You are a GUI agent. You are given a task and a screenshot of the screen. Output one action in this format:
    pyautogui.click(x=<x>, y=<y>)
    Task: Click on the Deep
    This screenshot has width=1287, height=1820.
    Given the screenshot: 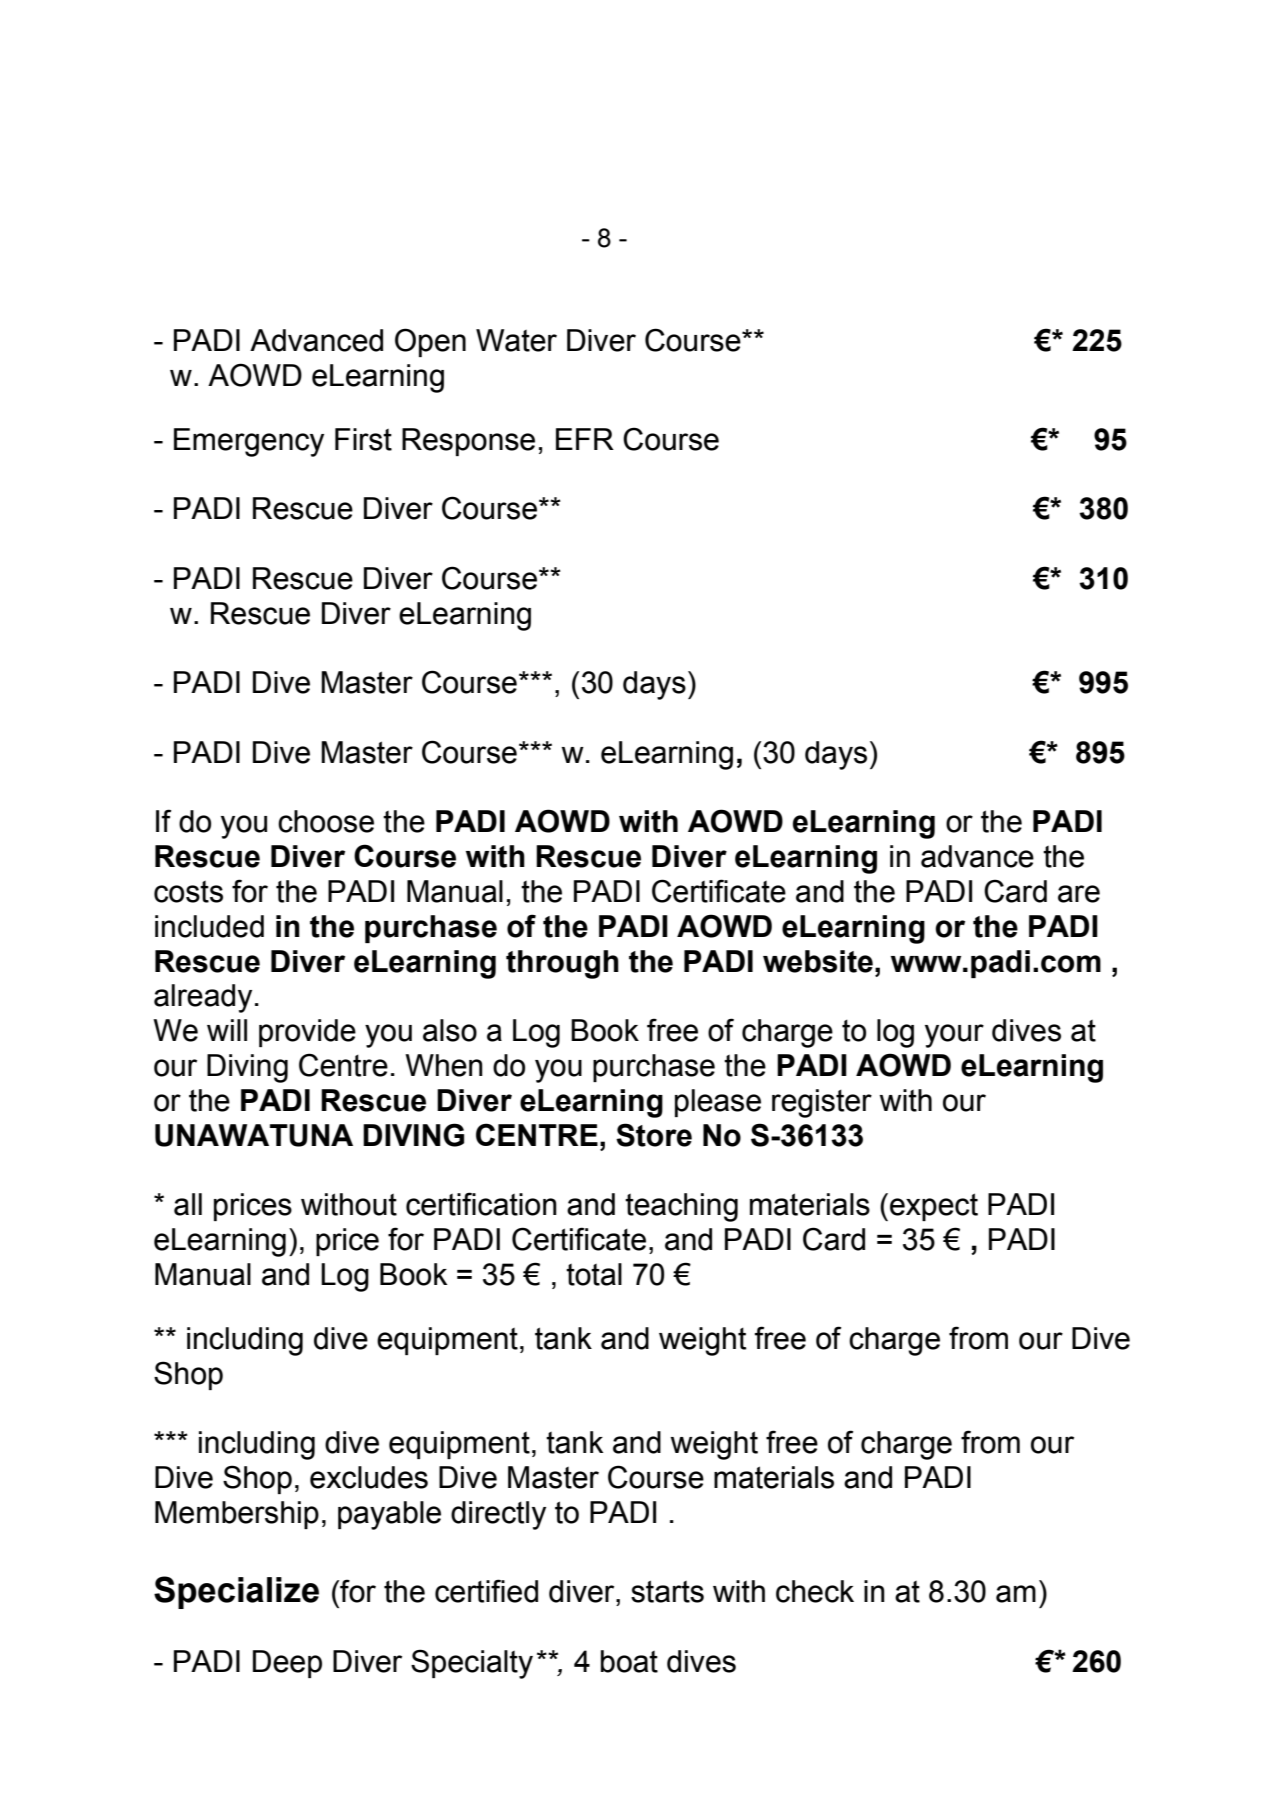 What is the action you would take?
    pyautogui.click(x=287, y=1664)
